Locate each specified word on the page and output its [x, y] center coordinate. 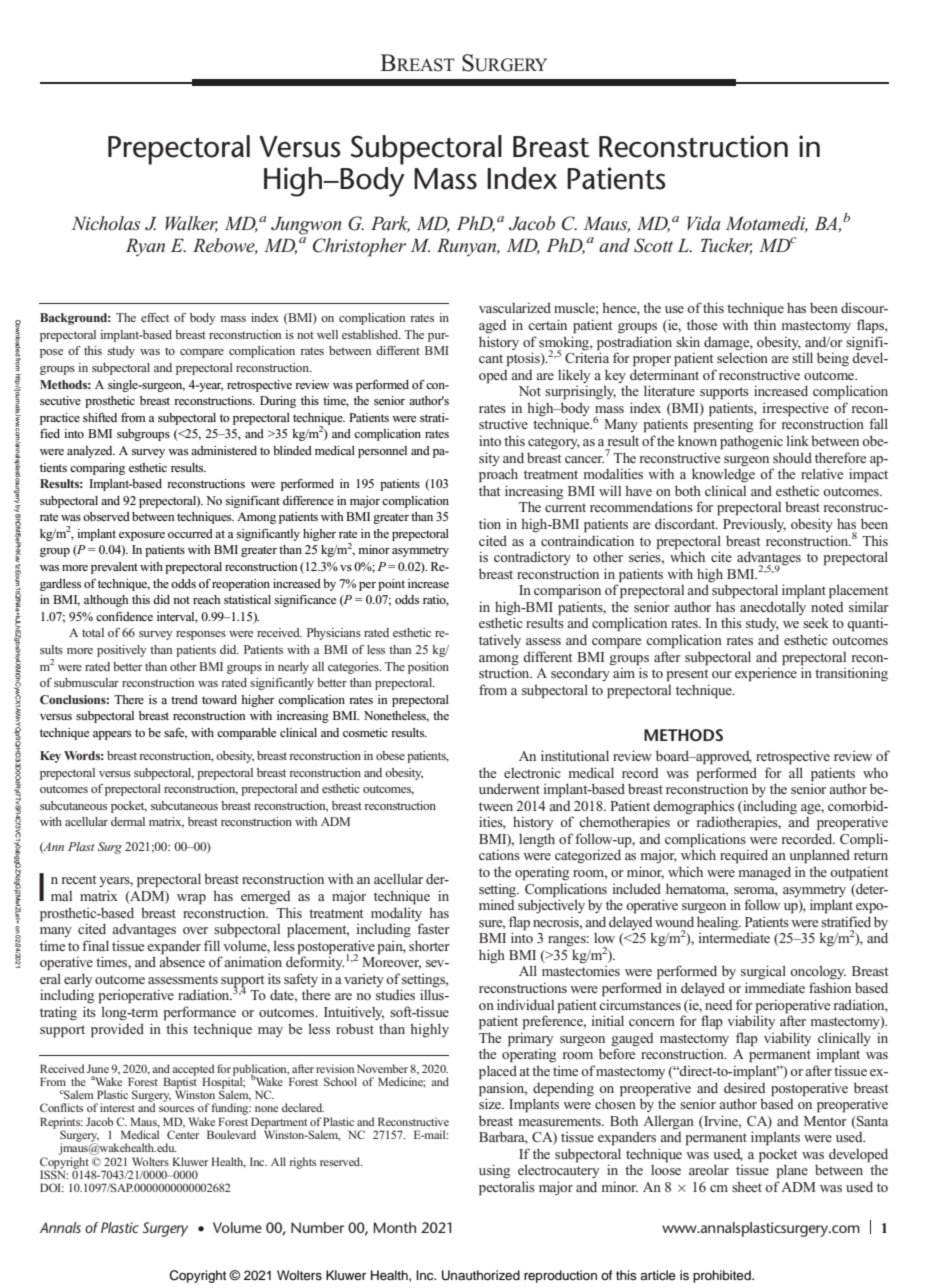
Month [395, 1227]
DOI [52, 1187]
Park [390, 224]
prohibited [723, 1276]
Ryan [145, 247]
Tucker [726, 246]
